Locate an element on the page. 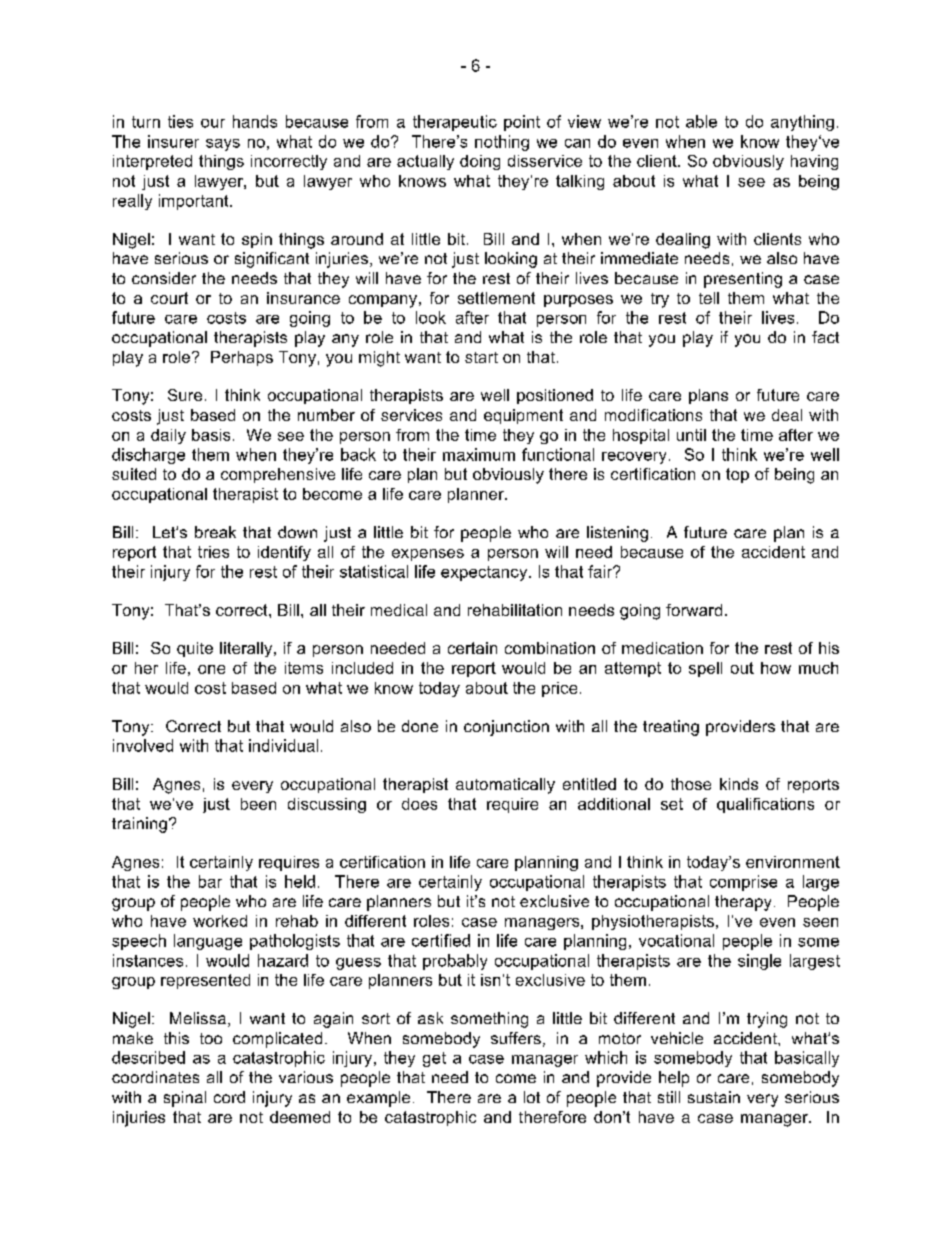  forward is located at coordinates (694, 610).
